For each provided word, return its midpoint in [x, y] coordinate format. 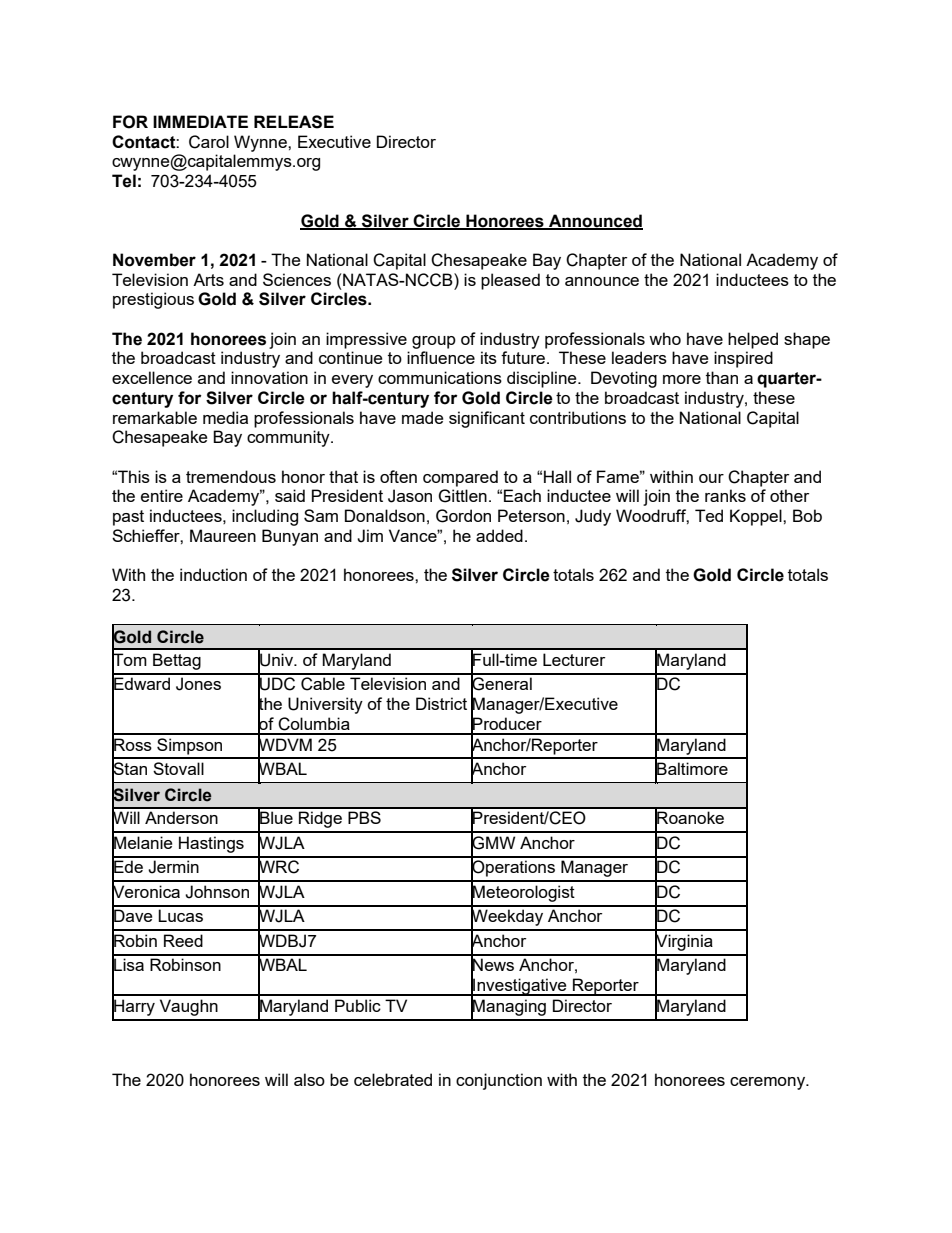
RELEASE [294, 122]
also [309, 1079]
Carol [209, 142]
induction [213, 574]
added [499, 535]
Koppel [757, 517]
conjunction [499, 1081]
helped [753, 340]
